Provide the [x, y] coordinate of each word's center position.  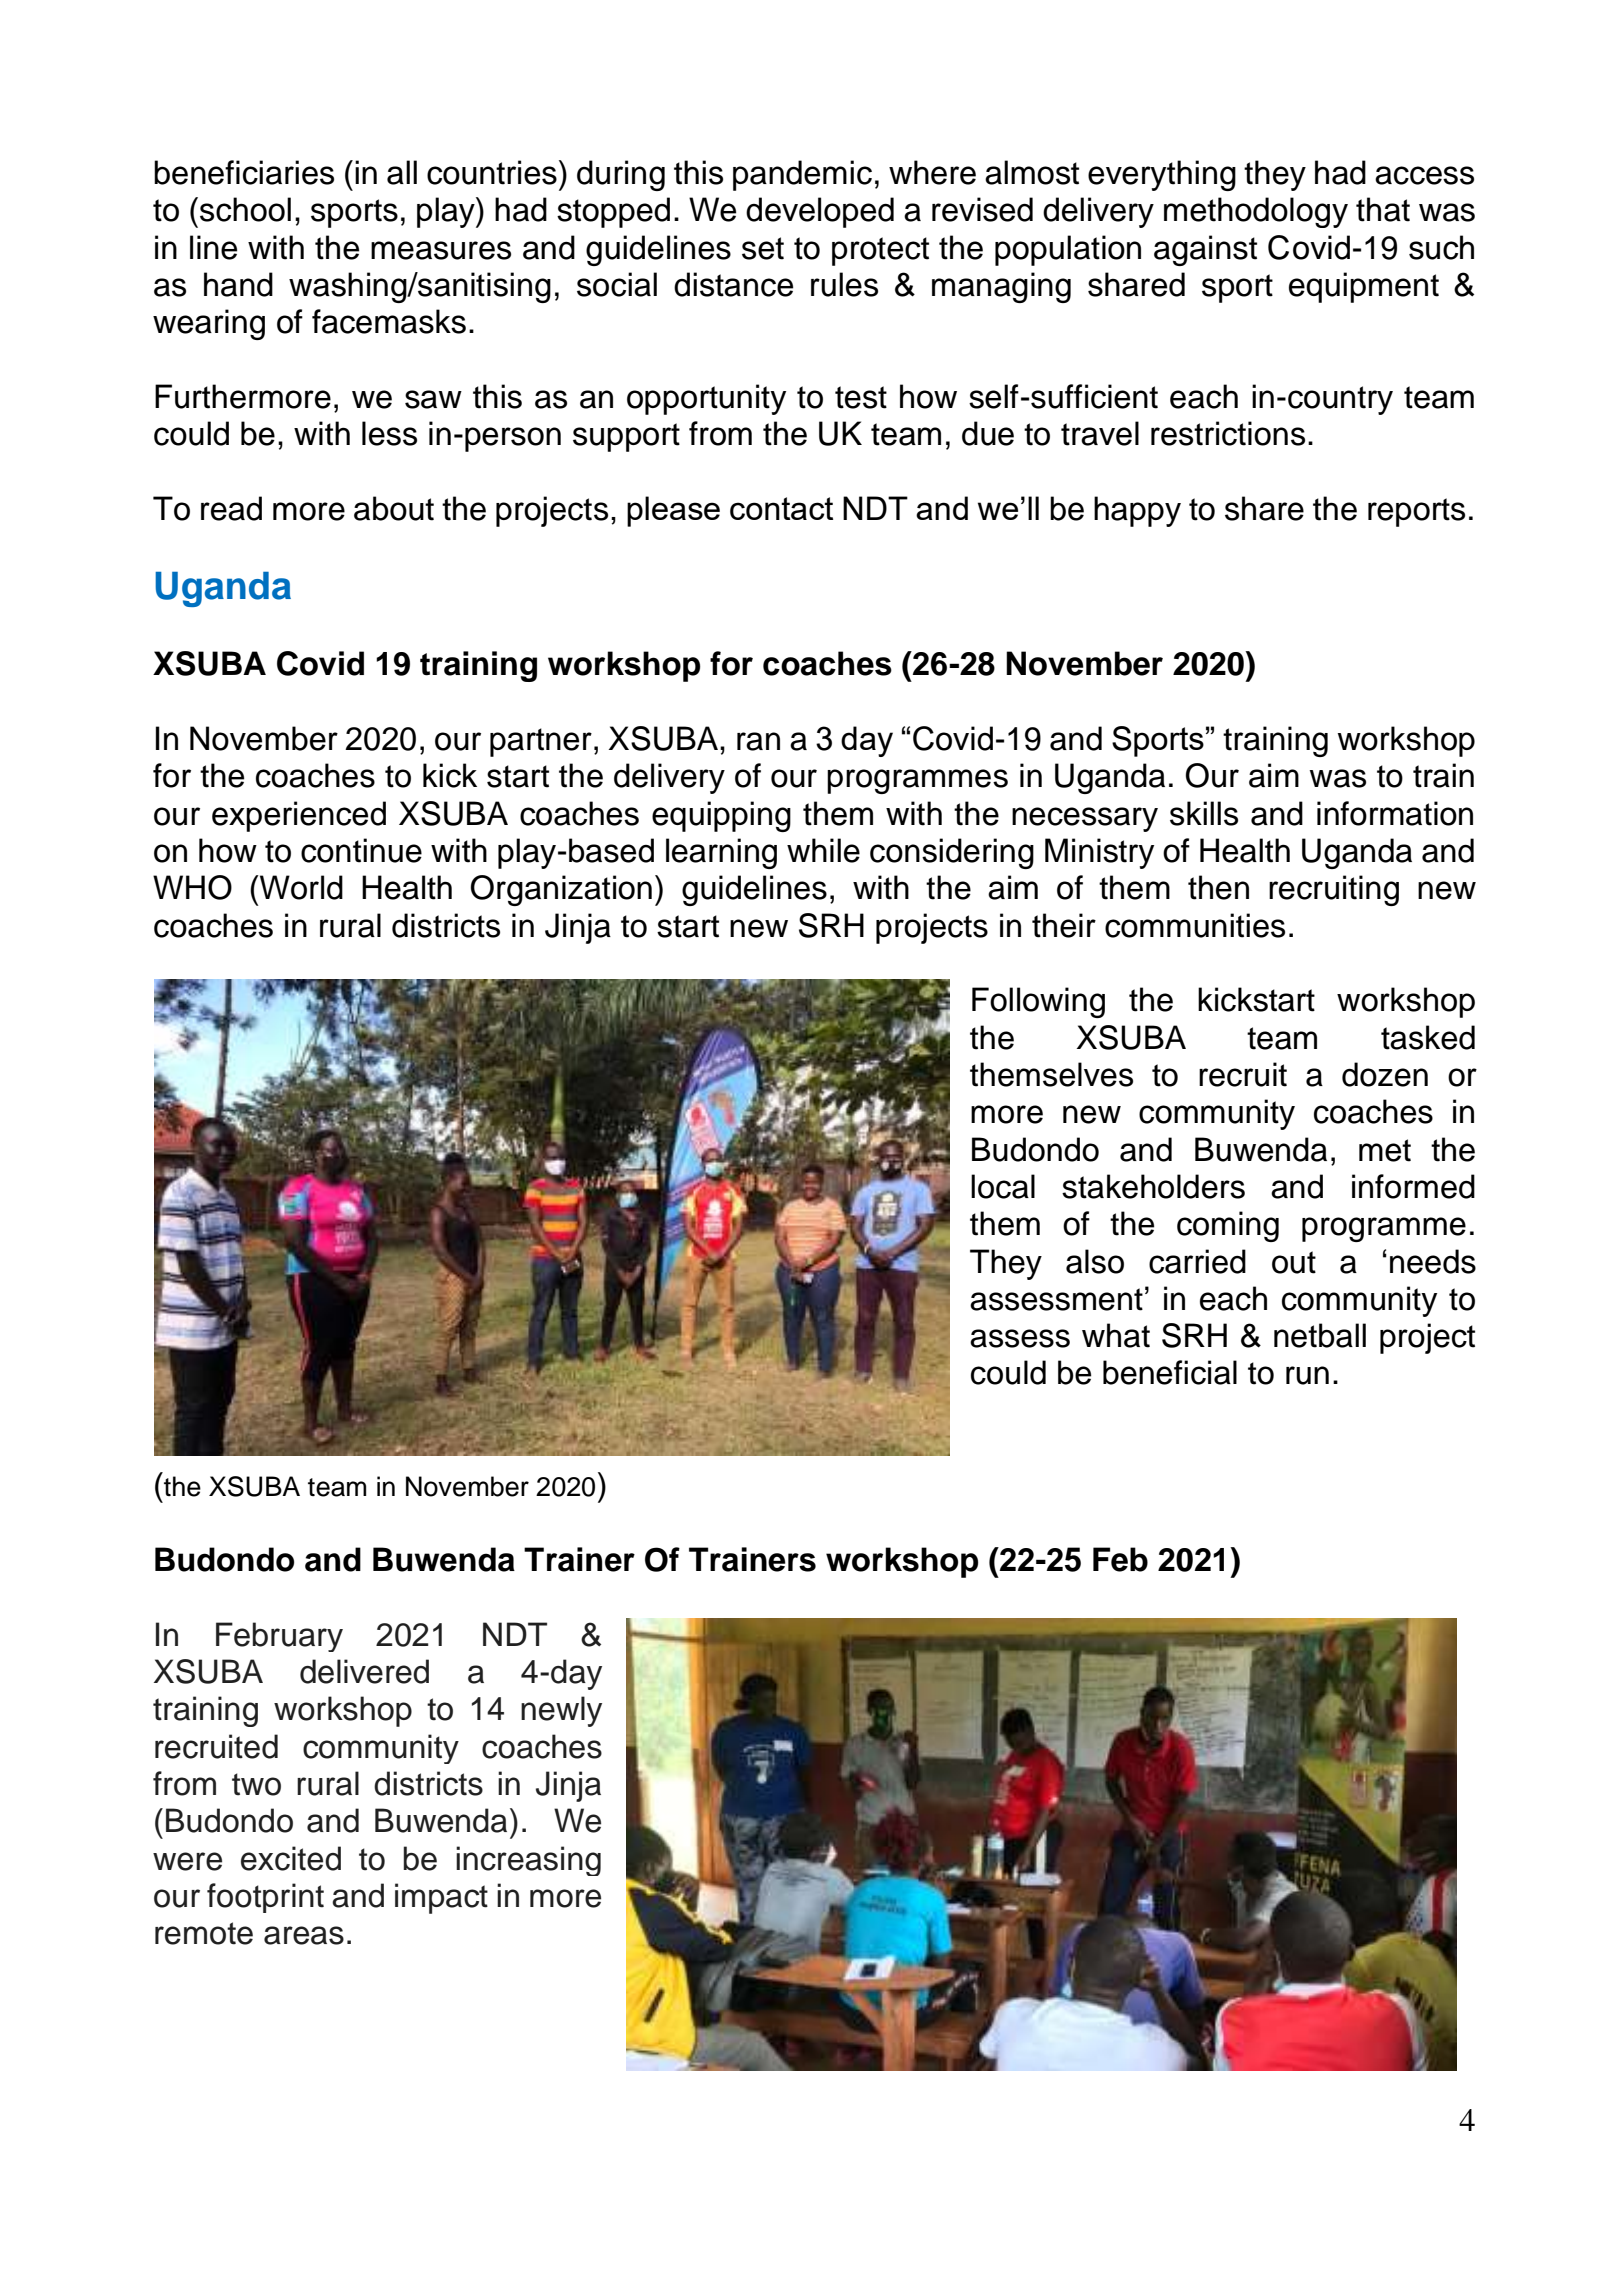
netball [1320, 1335]
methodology [1256, 212]
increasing [528, 1861]
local [1003, 1186]
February [279, 1637]
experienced [299, 816]
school [245, 209]
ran [758, 741]
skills [1204, 813]
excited [291, 1858]
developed [820, 212]
